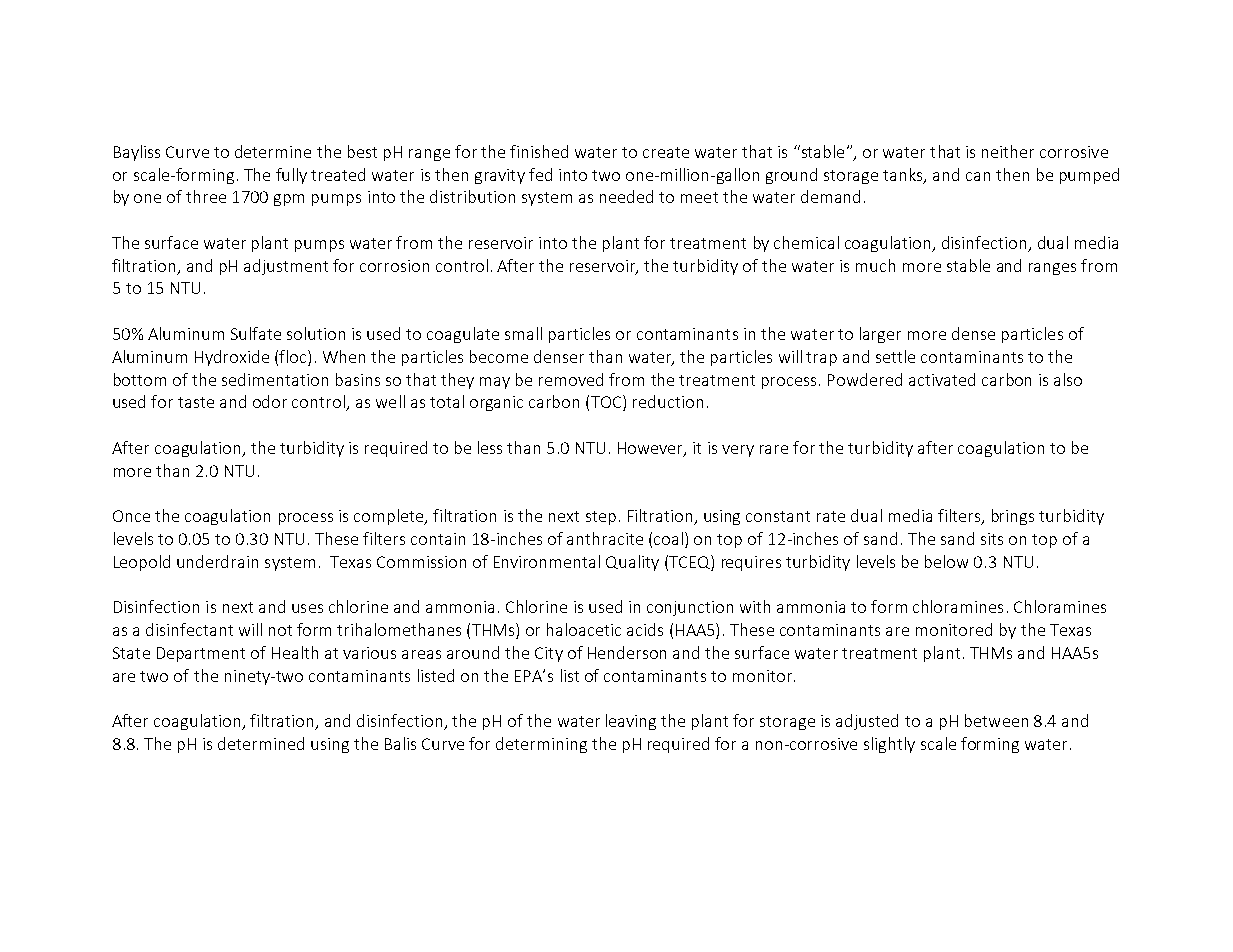  I want to click on rare, so click(774, 449).
